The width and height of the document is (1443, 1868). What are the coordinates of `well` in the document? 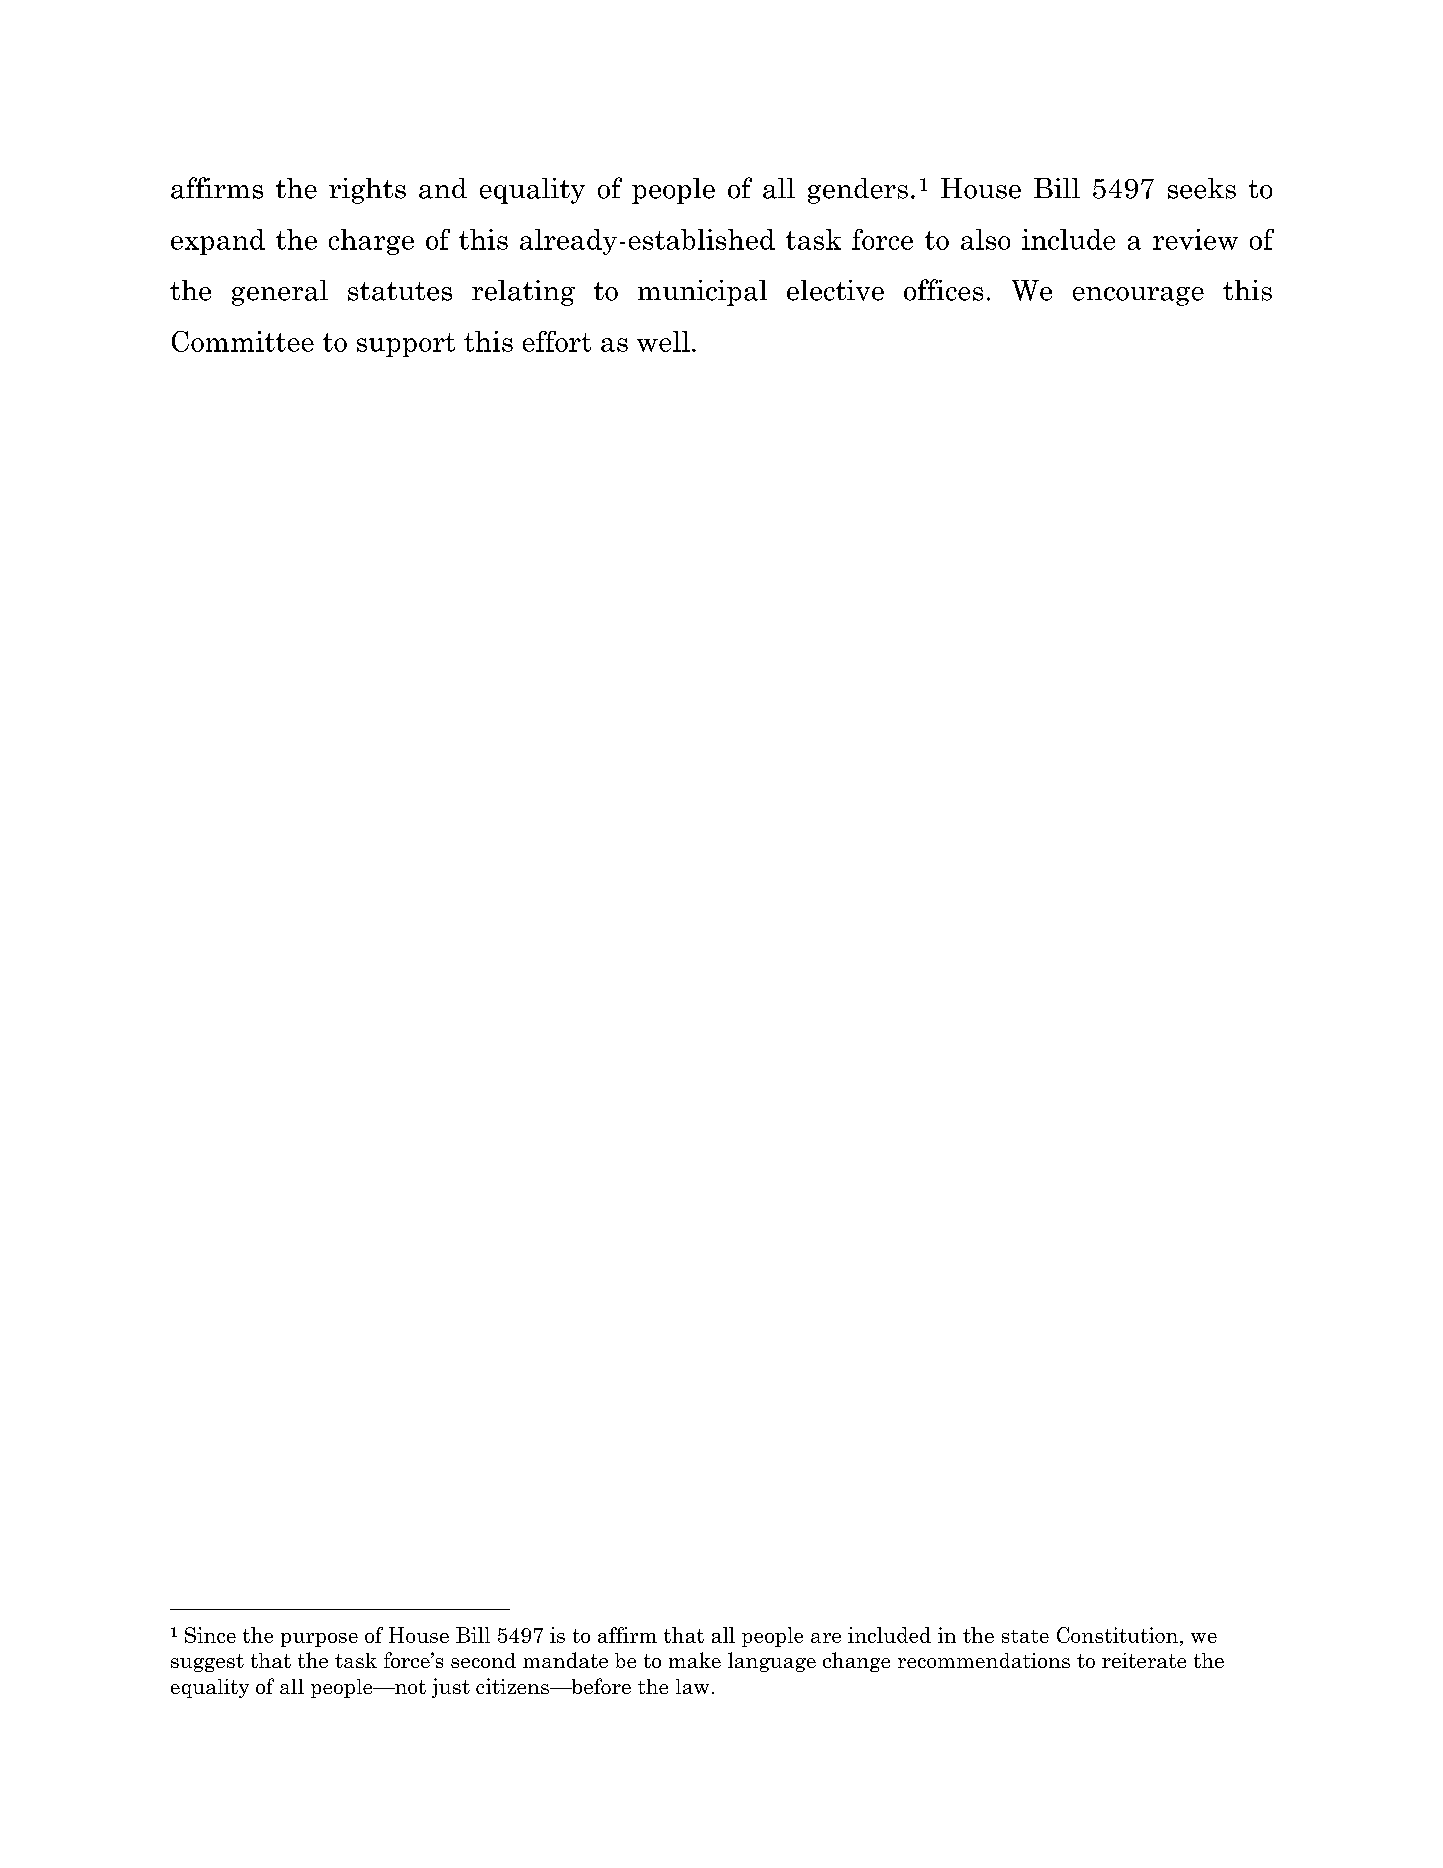 It's located at (663, 341).
